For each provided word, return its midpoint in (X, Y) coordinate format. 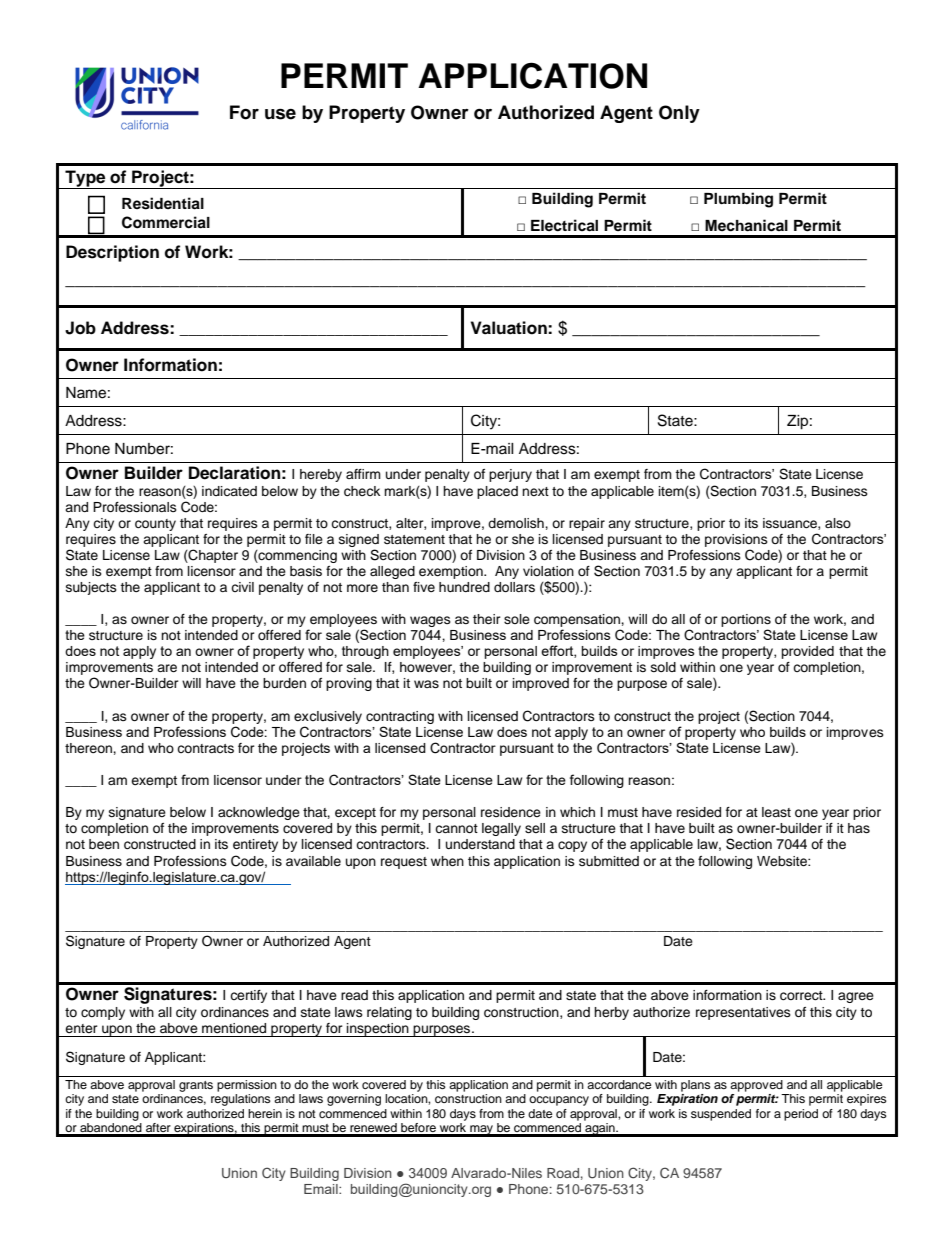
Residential (163, 203)
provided (807, 652)
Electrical (564, 225)
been (104, 844)
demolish (517, 523)
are (167, 668)
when (447, 861)
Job (80, 328)
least (776, 812)
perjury (510, 475)
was (426, 684)
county (155, 525)
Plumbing (738, 200)
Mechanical (746, 225)
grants (196, 1086)
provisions (736, 540)
